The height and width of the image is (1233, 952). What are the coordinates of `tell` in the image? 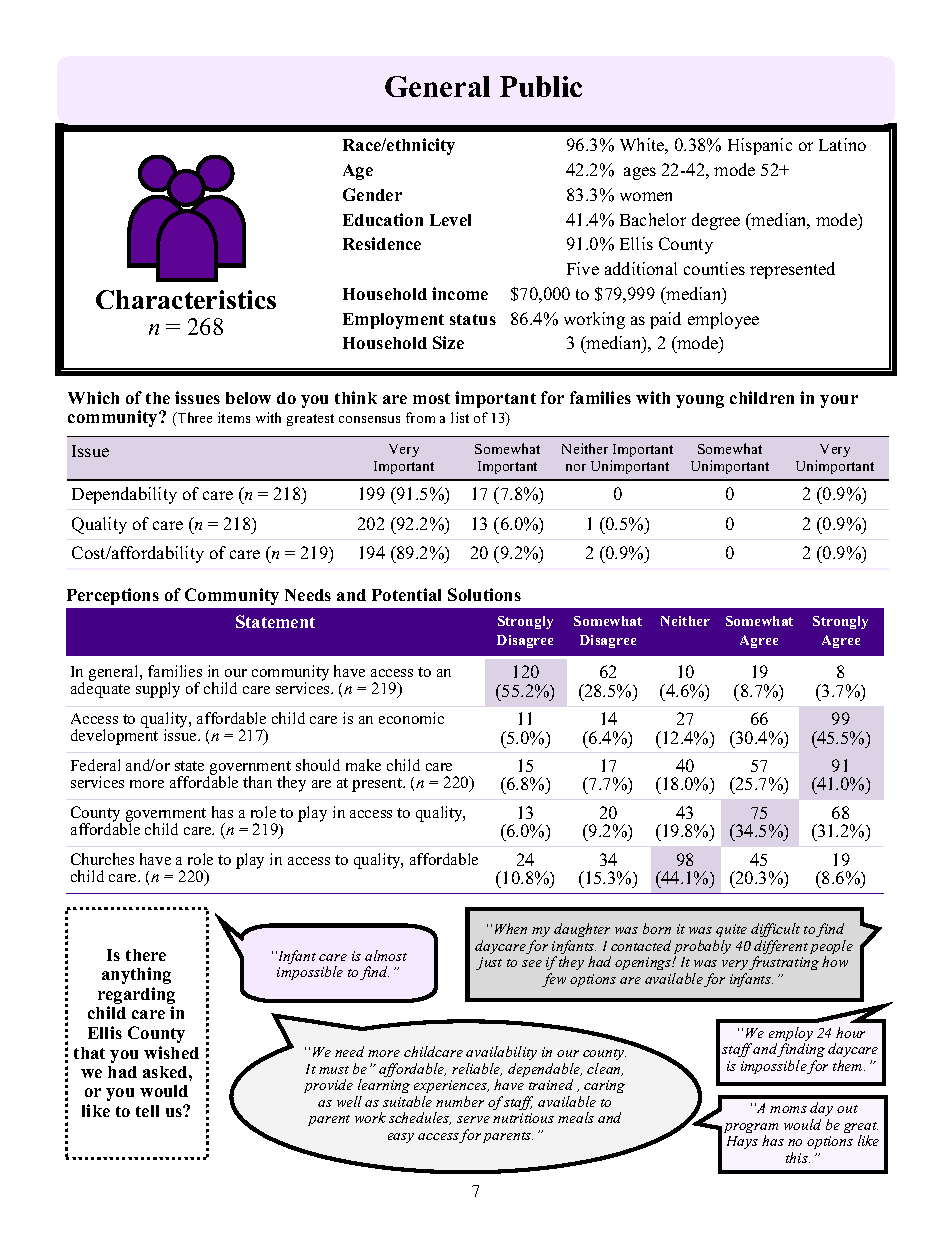 It's located at (147, 1111).
